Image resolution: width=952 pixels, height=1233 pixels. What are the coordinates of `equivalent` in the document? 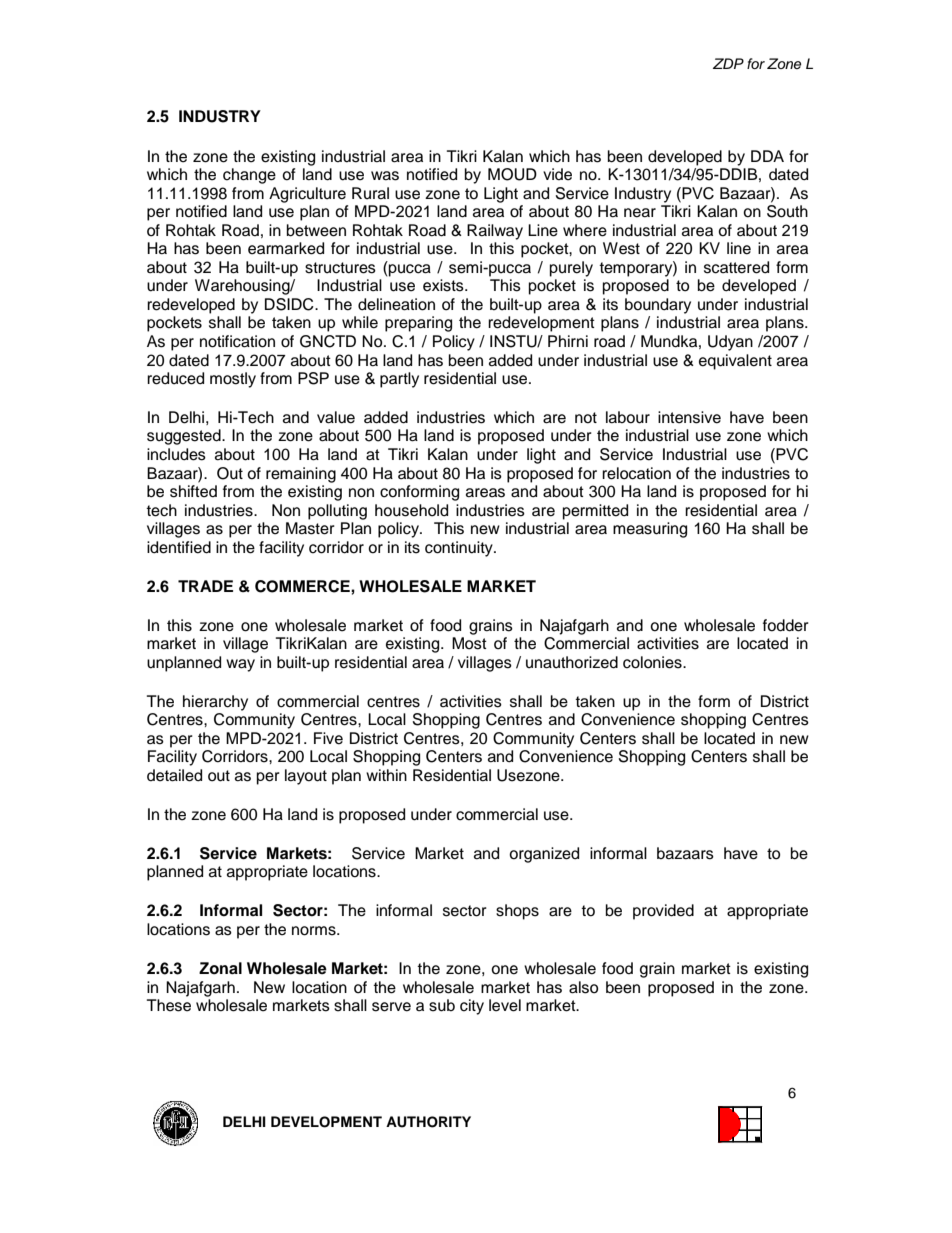 It's located at (735, 362).
